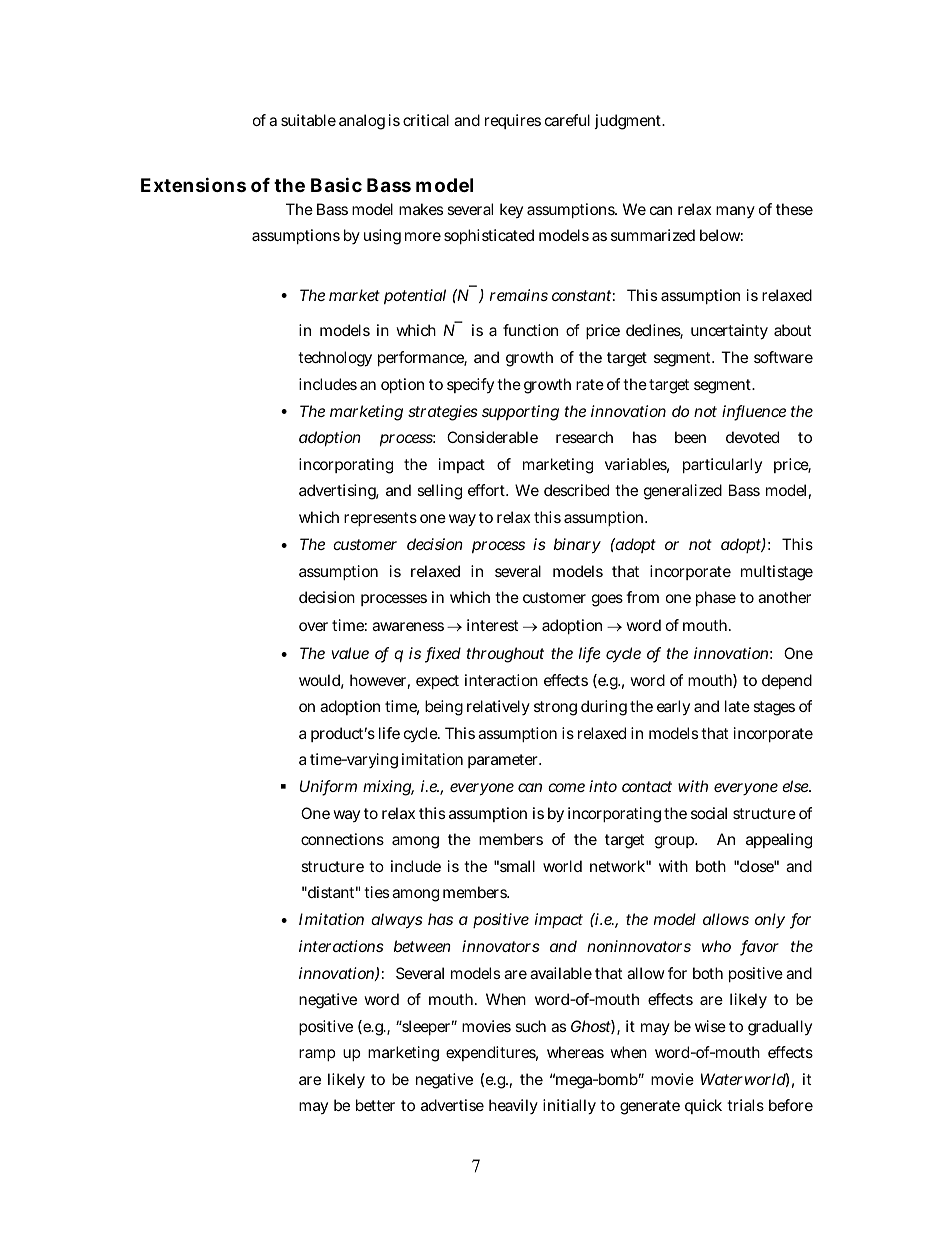 The height and width of the document is (1233, 952). I want to click on social, so click(709, 813).
